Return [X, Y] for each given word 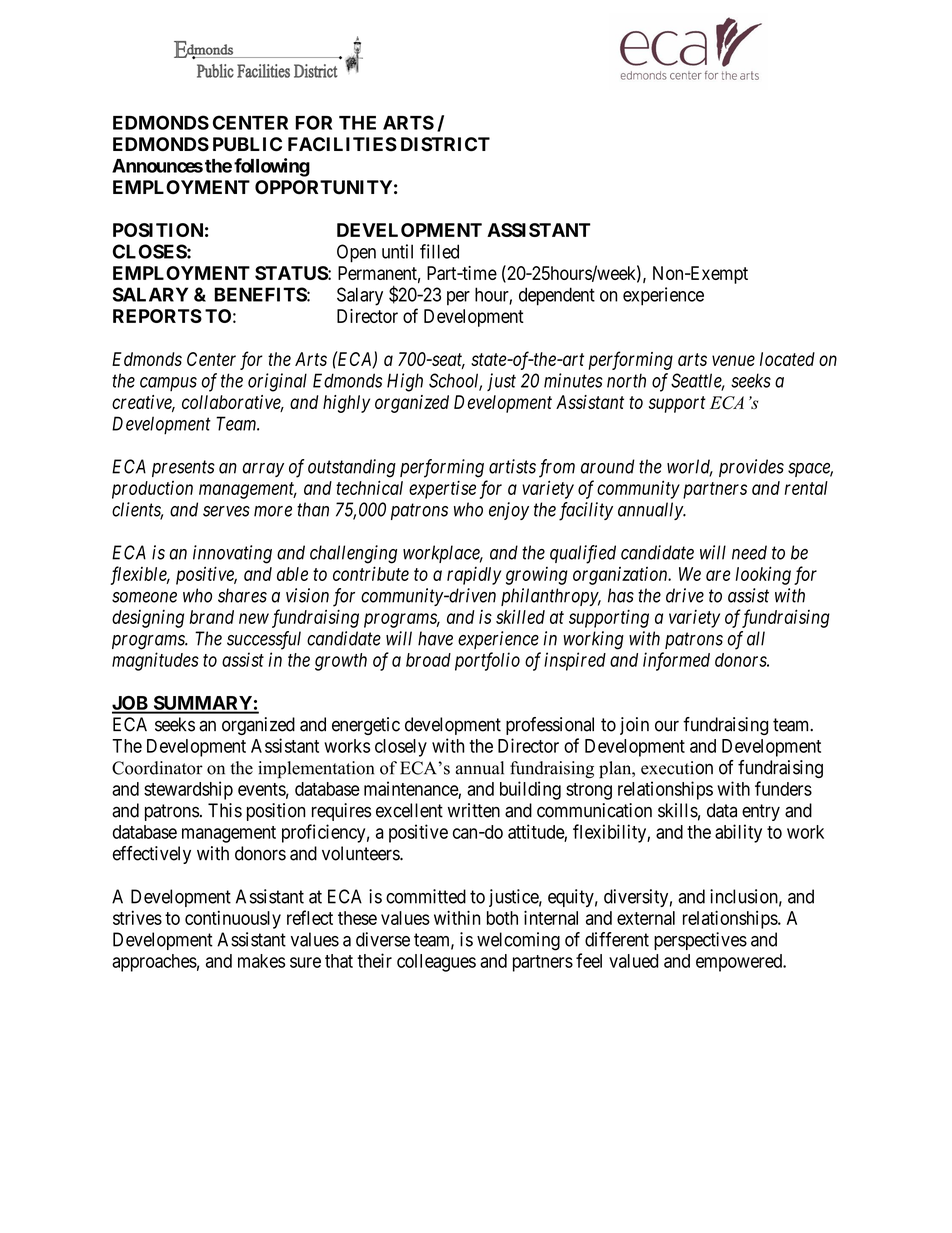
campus [168, 384]
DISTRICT [445, 144]
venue [733, 360]
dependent [557, 296]
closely [401, 748]
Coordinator [157, 768]
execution [677, 768]
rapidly [474, 575]
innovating [232, 554]
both [502, 918]
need [749, 552]
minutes [573, 380]
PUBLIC [247, 144]
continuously [233, 919]
